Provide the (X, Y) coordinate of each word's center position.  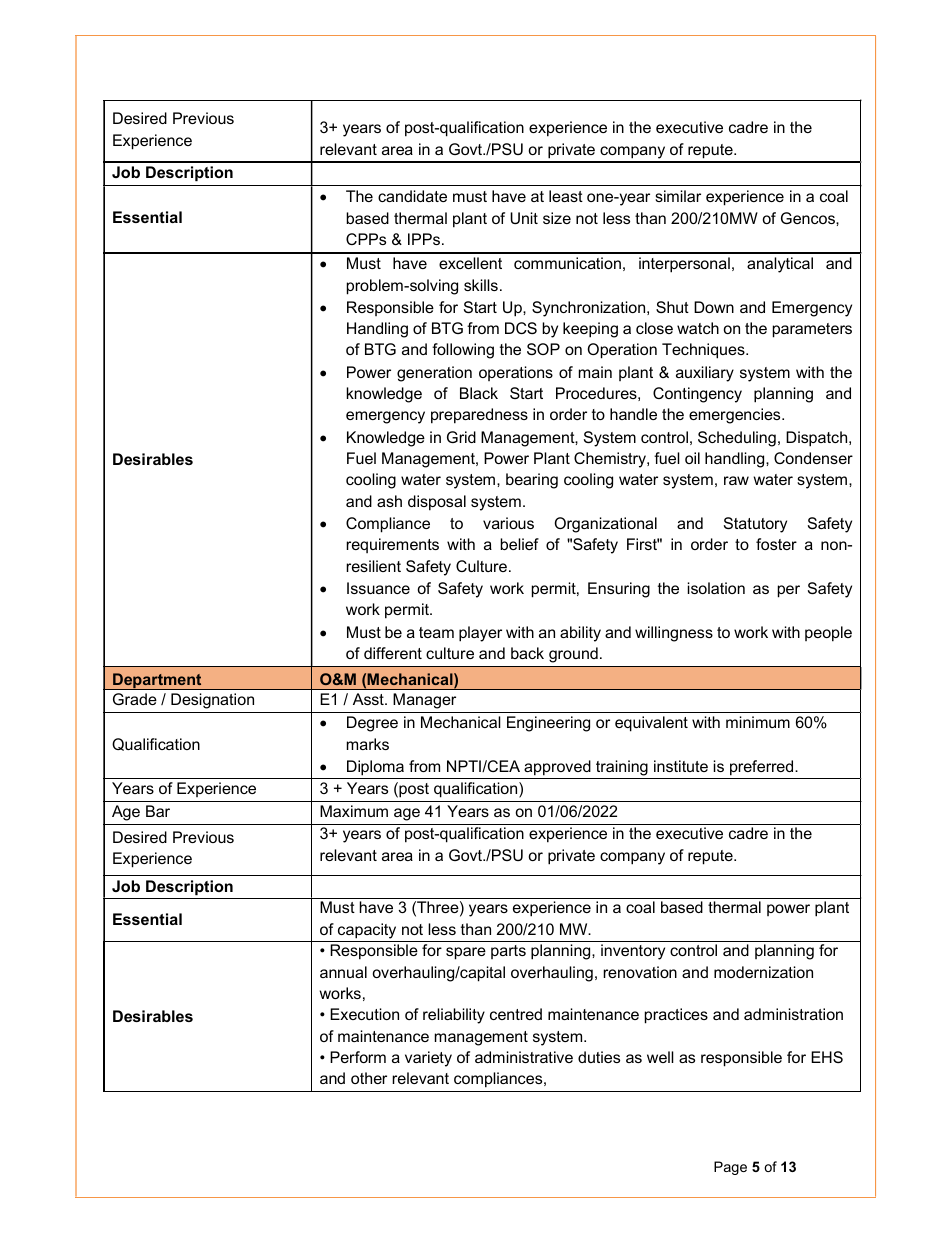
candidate (412, 196)
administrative (524, 1057)
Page (730, 1168)
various (508, 523)
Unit (524, 218)
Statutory (755, 525)
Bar (158, 811)
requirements (392, 545)
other (369, 1078)
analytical (780, 265)
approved (557, 768)
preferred (763, 768)
